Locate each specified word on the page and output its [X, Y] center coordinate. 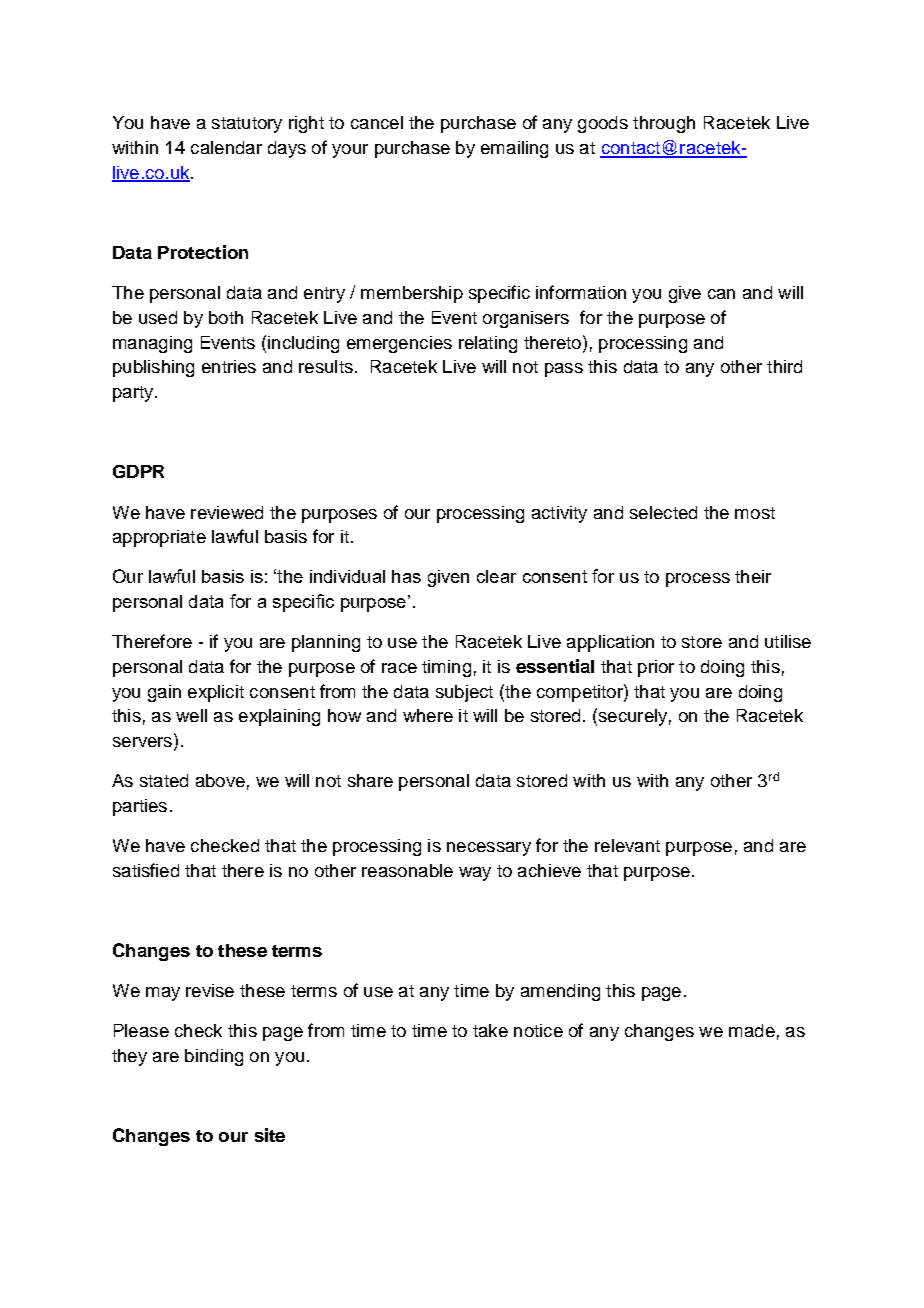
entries [229, 366]
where [428, 715]
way [475, 874]
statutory [247, 125]
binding [214, 1057]
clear [496, 576]
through [664, 124]
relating [488, 344]
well [191, 715]
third [784, 366]
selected [663, 512]
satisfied [146, 870]
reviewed [227, 512]
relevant [627, 845]
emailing [514, 149]
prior [656, 668]
